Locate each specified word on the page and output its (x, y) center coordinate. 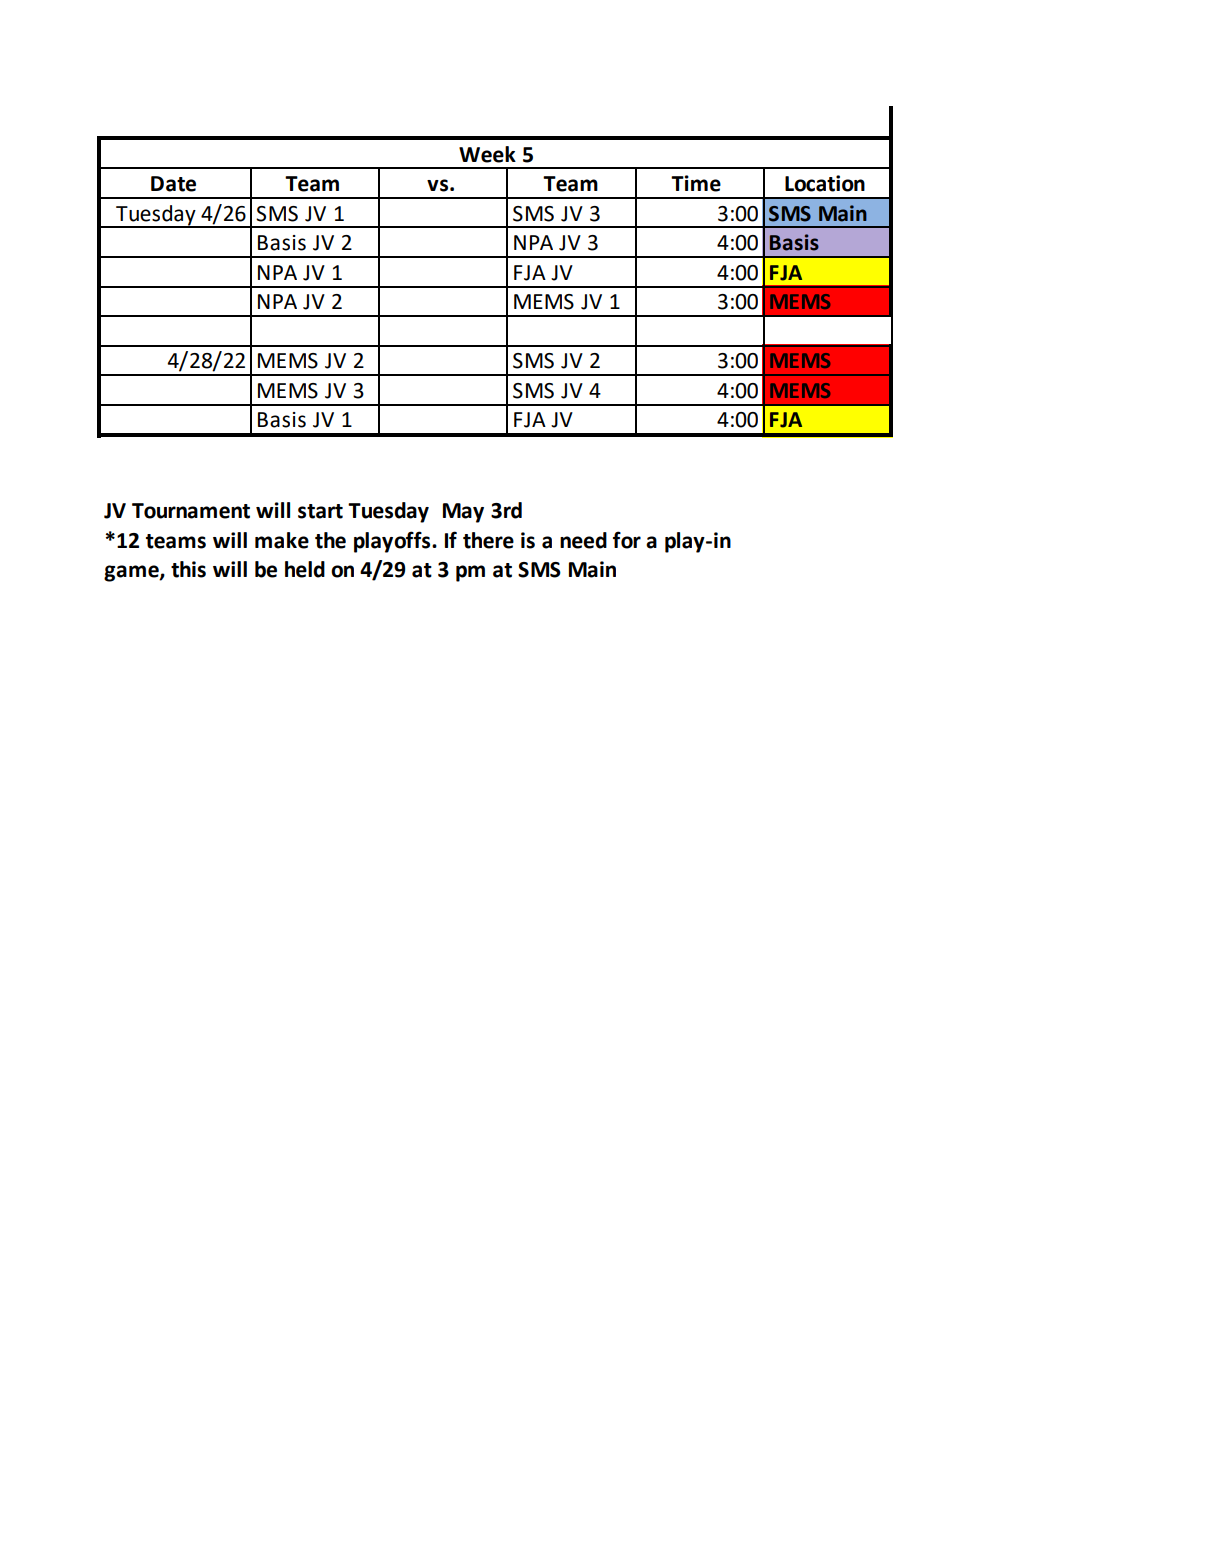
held (305, 569)
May (463, 513)
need (583, 540)
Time (696, 183)
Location (825, 183)
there (488, 540)
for (627, 540)
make (282, 540)
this (188, 569)
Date (173, 184)
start (320, 511)
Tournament (191, 511)
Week (487, 154)
